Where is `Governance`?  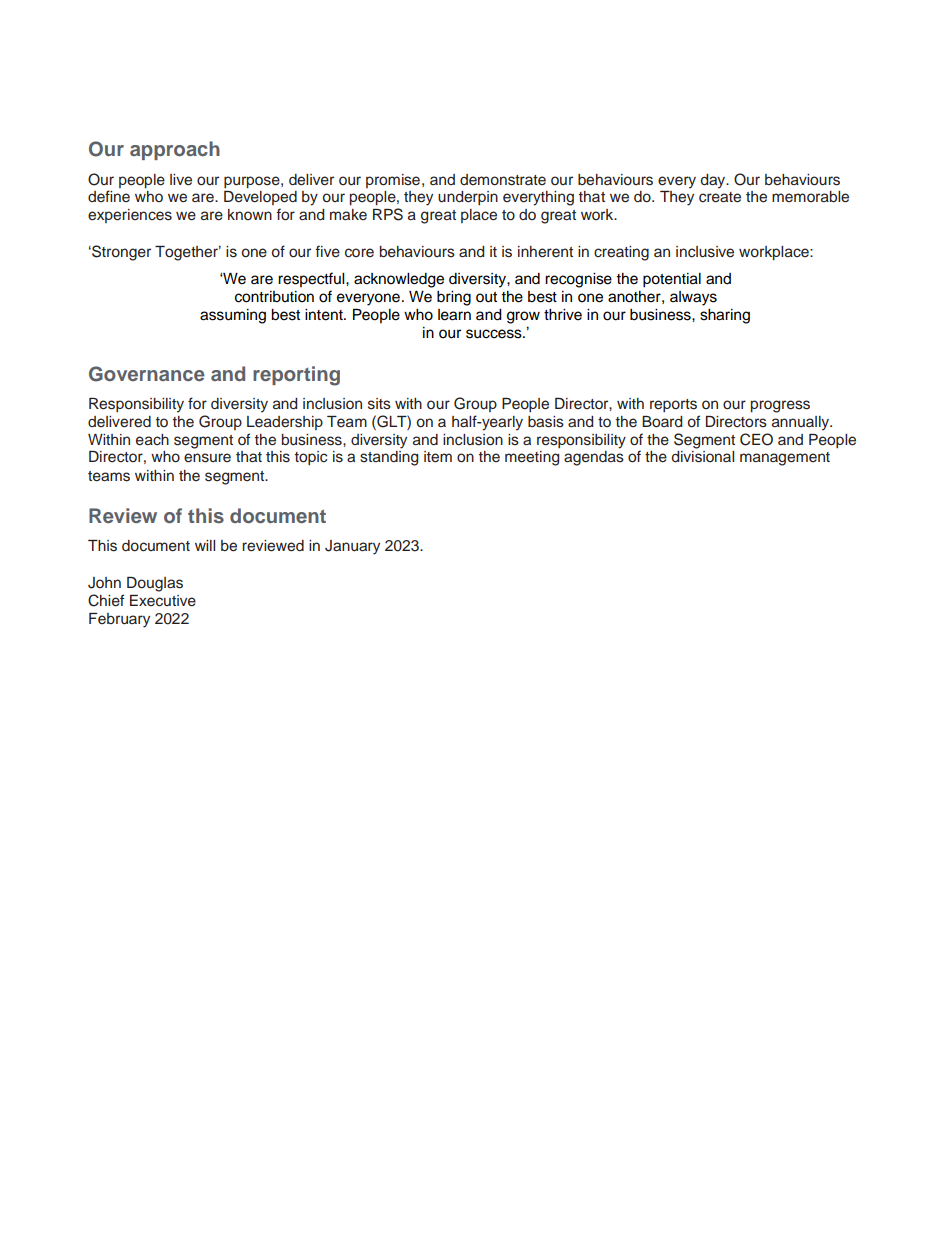
Governance is located at coordinates (147, 374).
